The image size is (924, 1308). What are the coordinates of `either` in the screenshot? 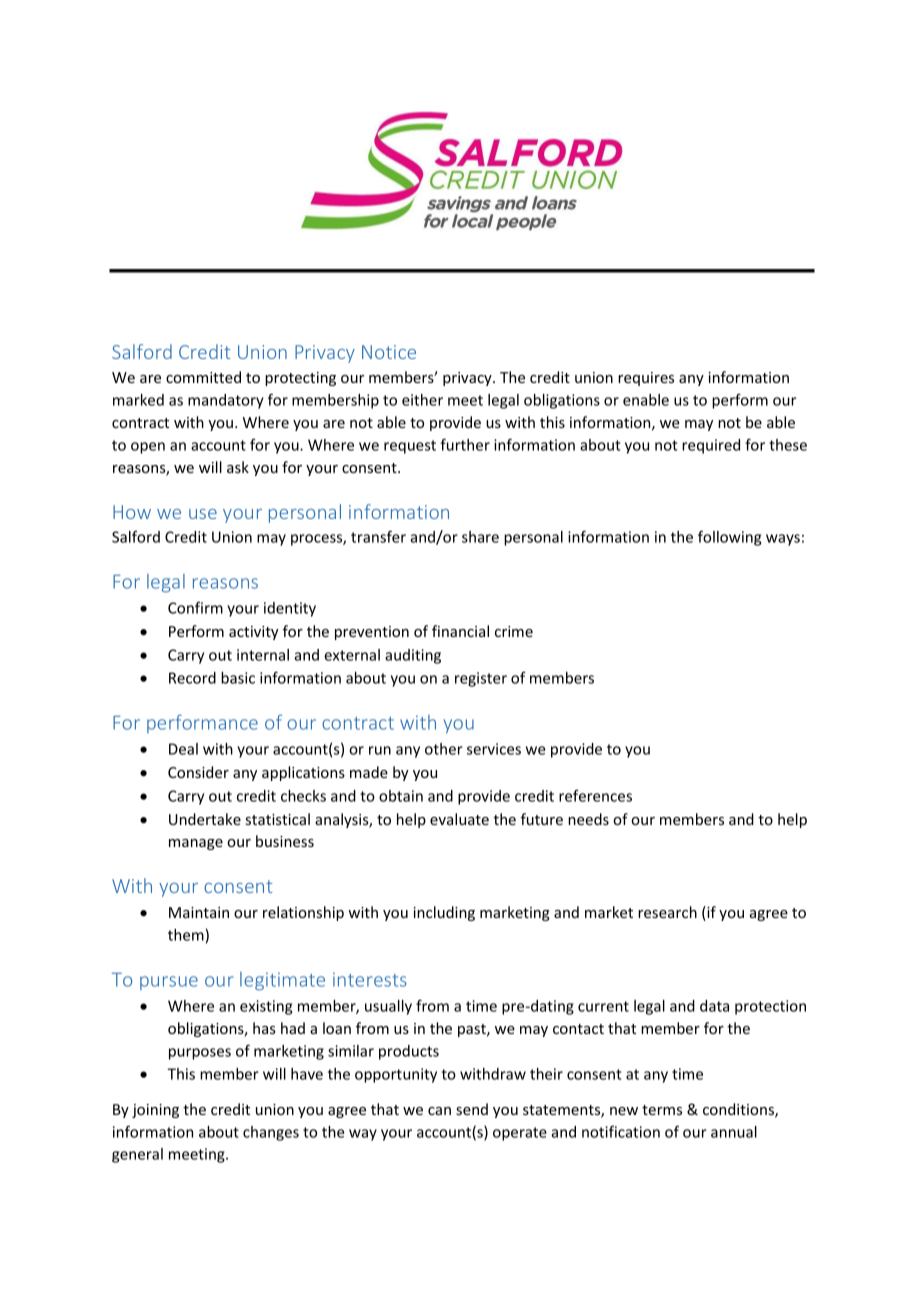 It's located at (422, 400).
